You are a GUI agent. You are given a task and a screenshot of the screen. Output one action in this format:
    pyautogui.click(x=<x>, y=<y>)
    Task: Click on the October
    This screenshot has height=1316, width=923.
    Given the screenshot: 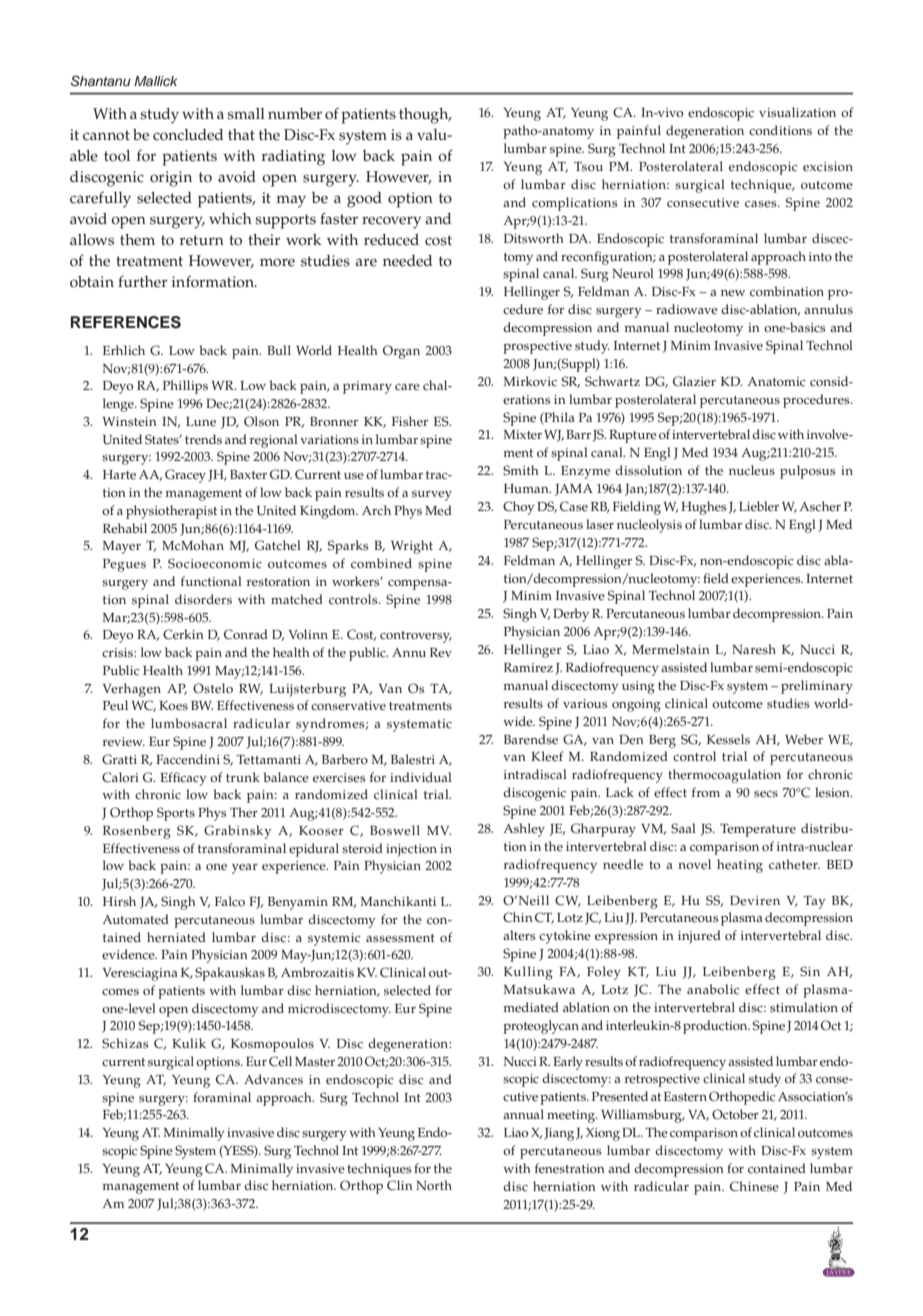 What is the action you would take?
    pyautogui.click(x=735, y=1114)
